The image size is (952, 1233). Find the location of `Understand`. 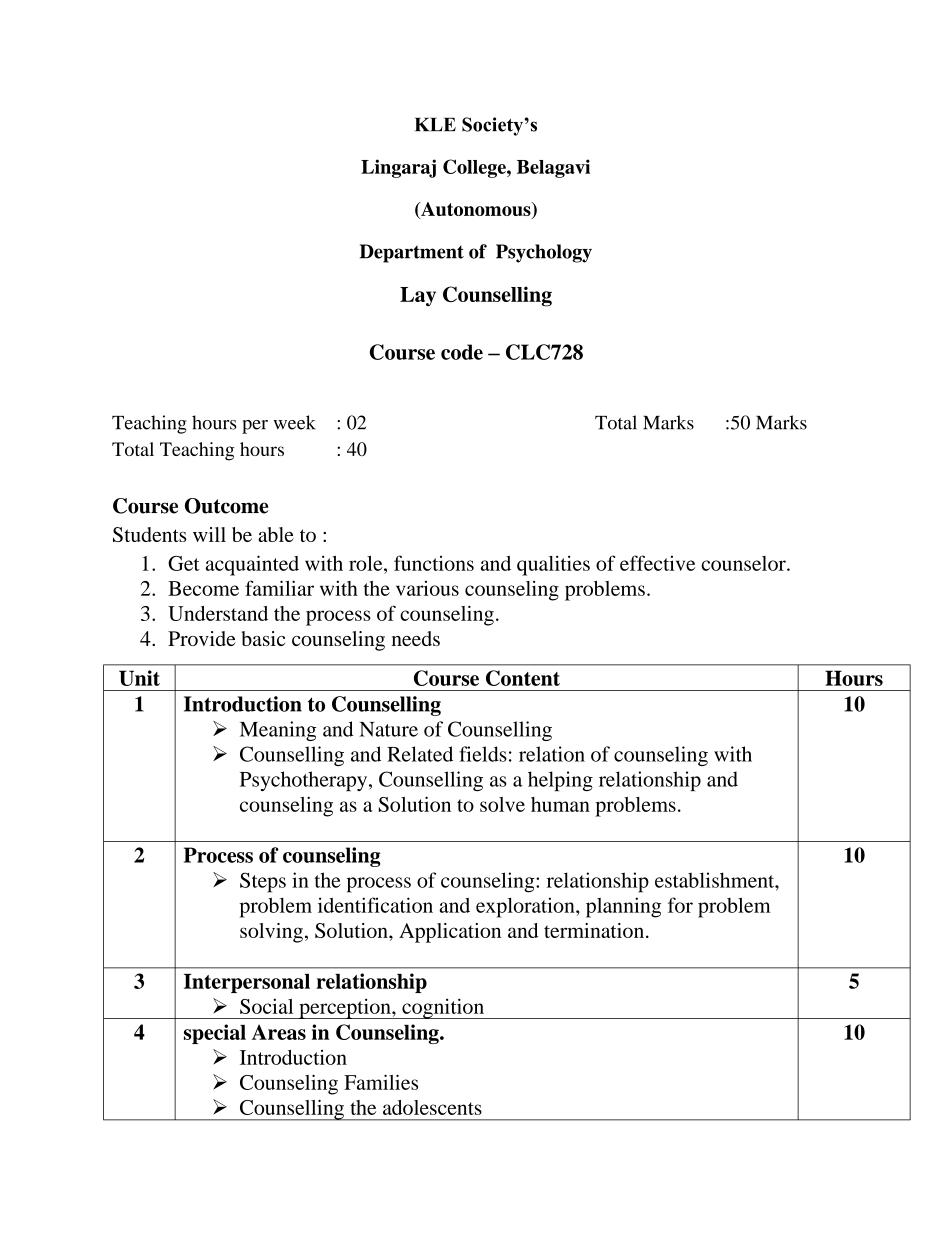

Understand is located at coordinates (218, 613).
